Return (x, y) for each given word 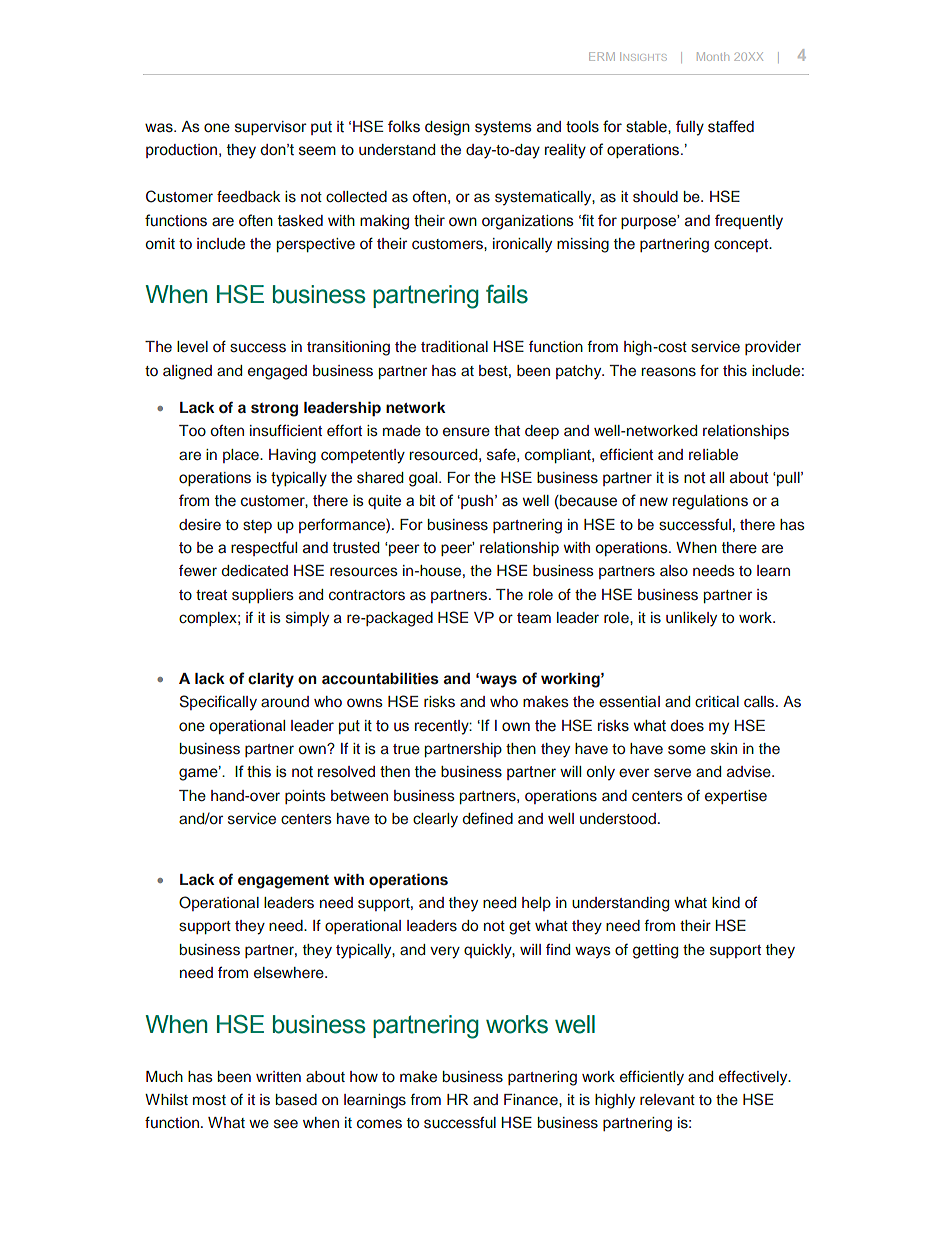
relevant (667, 1099)
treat (211, 595)
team (534, 618)
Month (713, 56)
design (447, 128)
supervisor (271, 128)
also (674, 571)
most (209, 1100)
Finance (532, 1099)
